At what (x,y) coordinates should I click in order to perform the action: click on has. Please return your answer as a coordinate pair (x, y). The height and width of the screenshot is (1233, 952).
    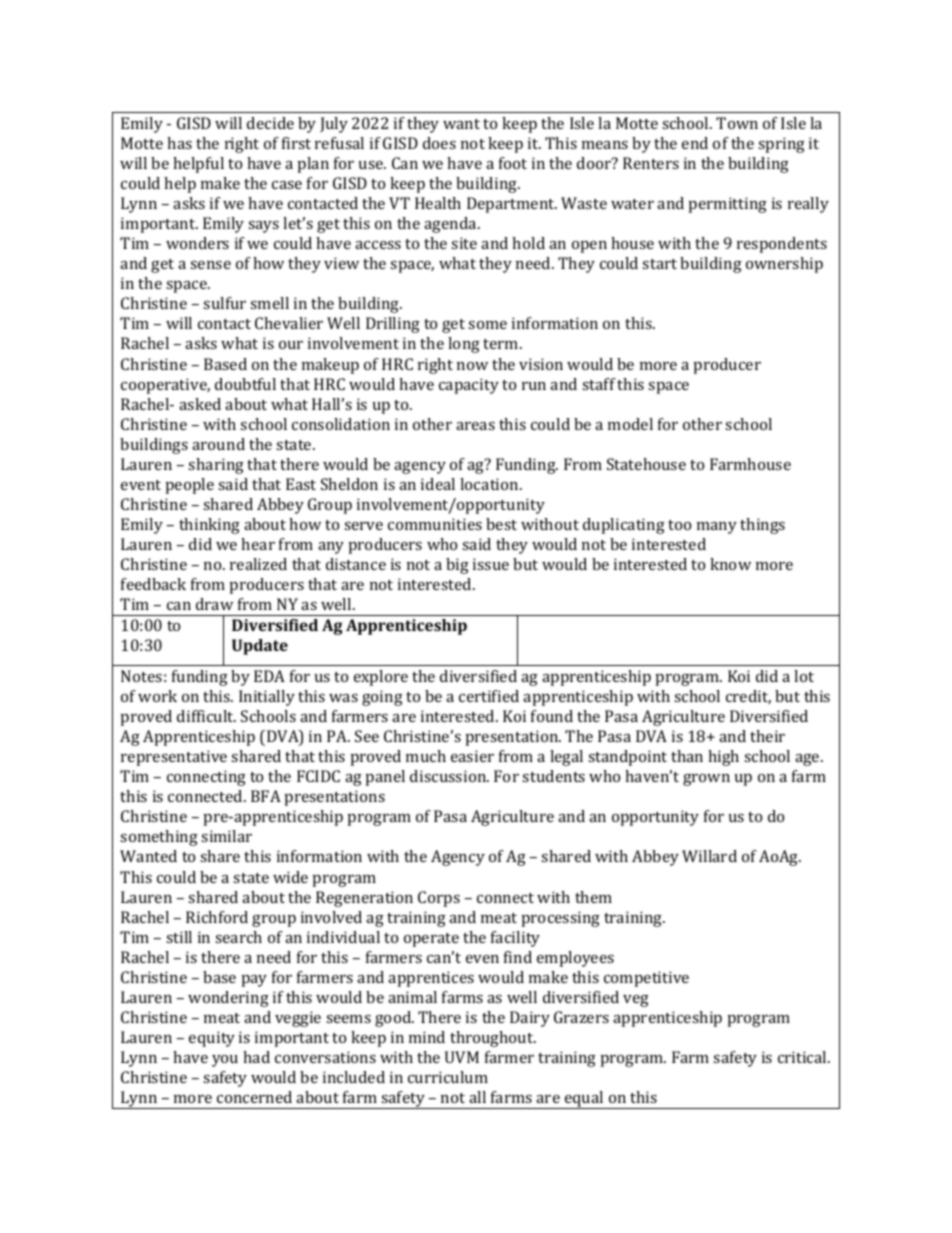
    Looking at the image, I should click on (179, 143).
